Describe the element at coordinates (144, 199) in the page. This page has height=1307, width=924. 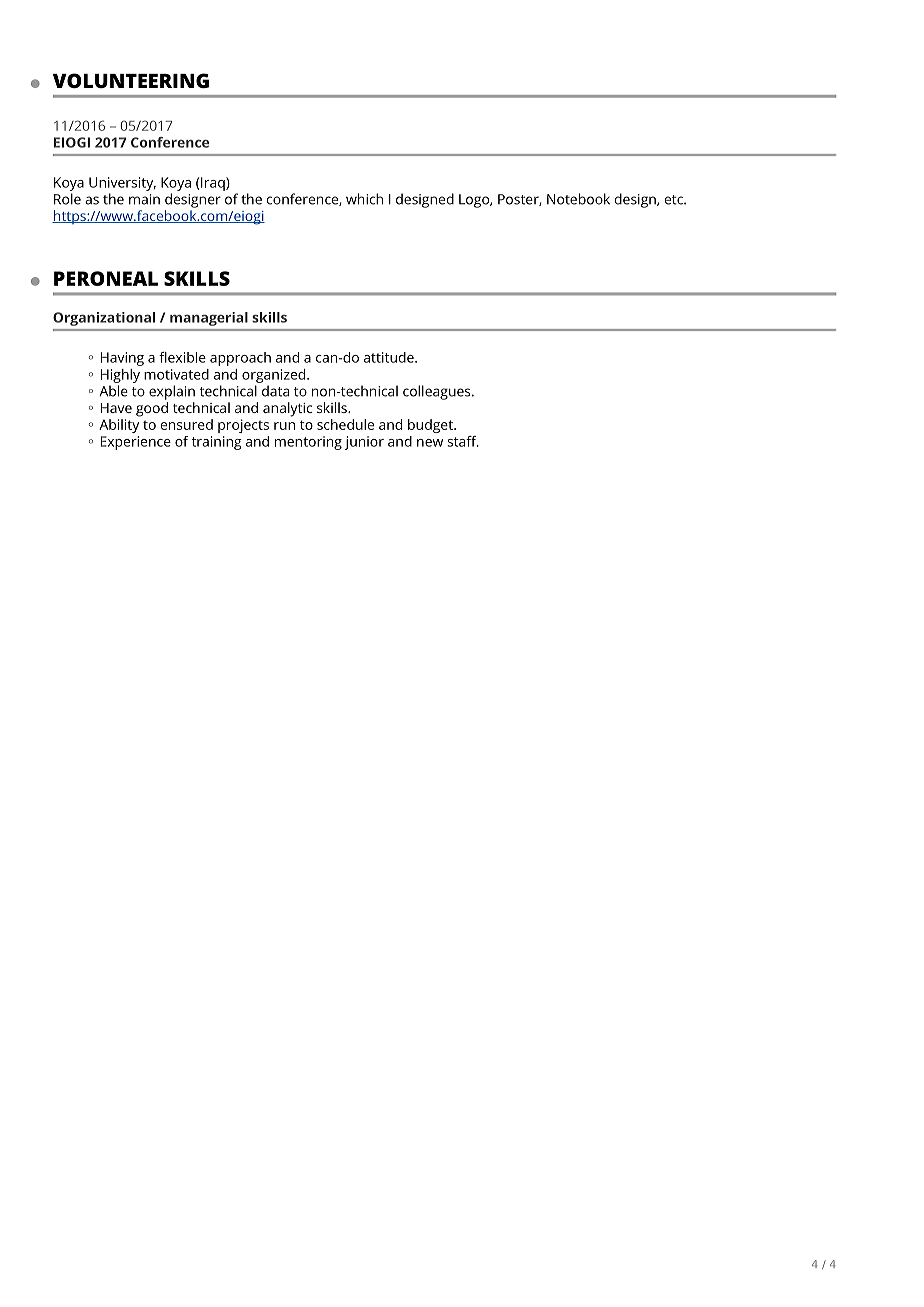
I see `main` at that location.
